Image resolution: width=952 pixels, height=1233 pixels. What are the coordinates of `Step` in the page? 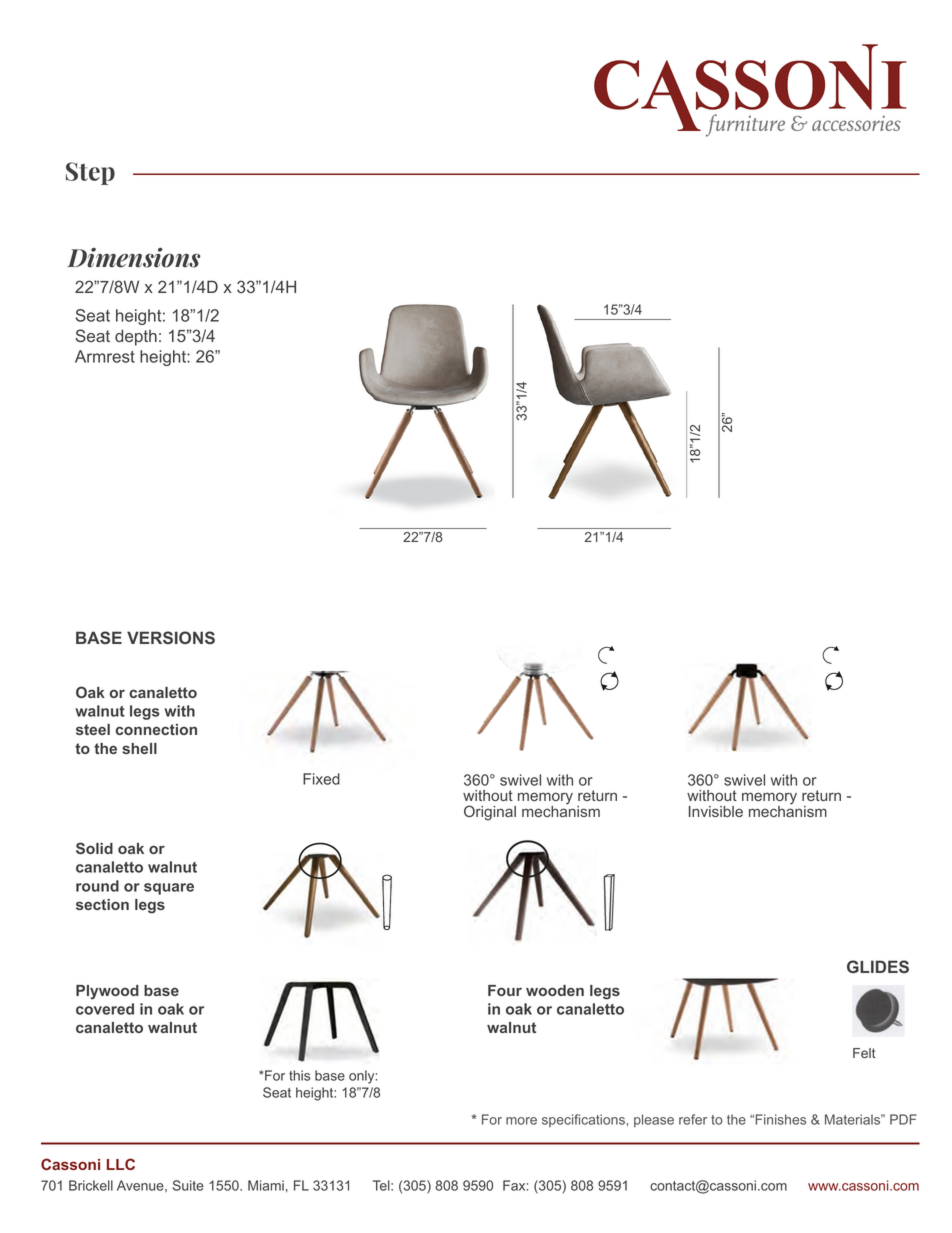 It's located at (90, 173).
